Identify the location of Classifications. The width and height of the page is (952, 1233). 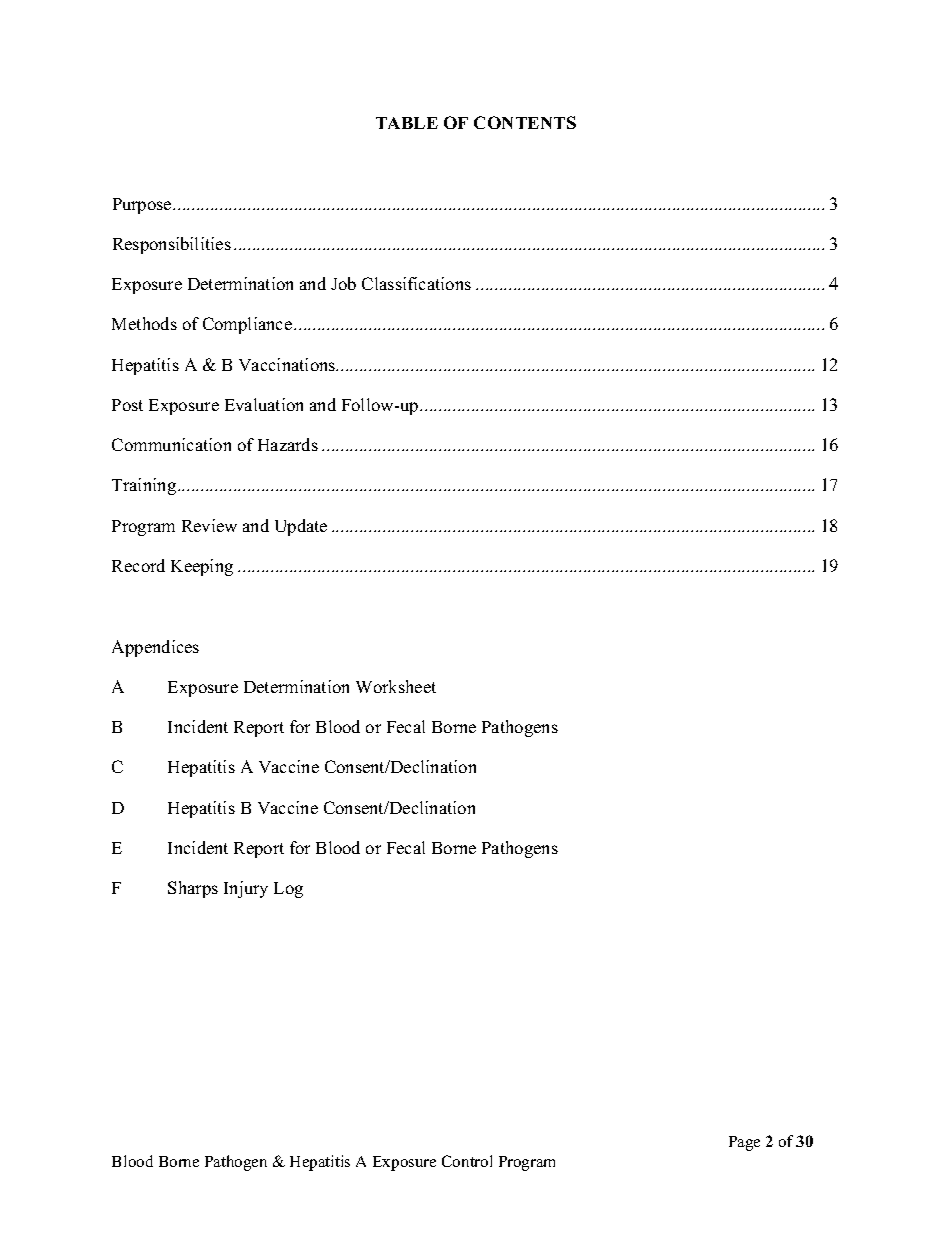
(416, 283).
